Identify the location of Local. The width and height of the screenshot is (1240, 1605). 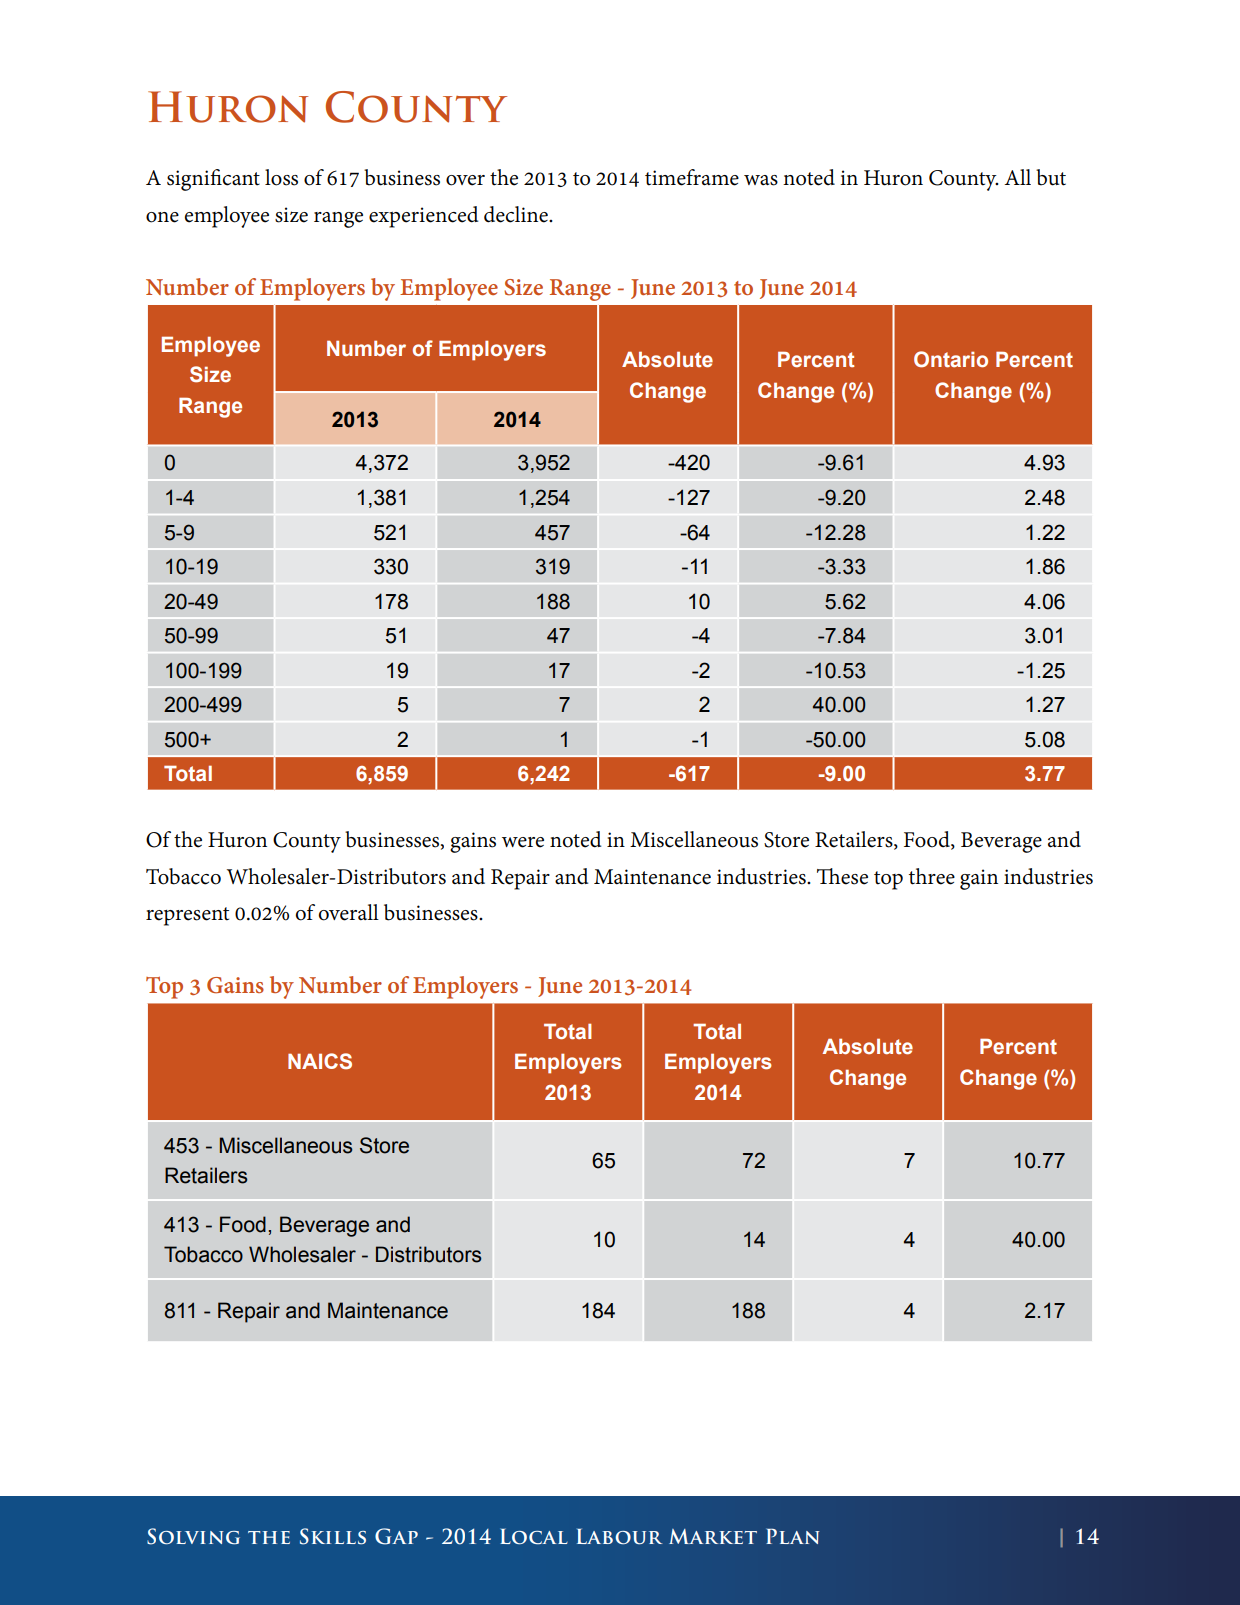
(534, 1537).
